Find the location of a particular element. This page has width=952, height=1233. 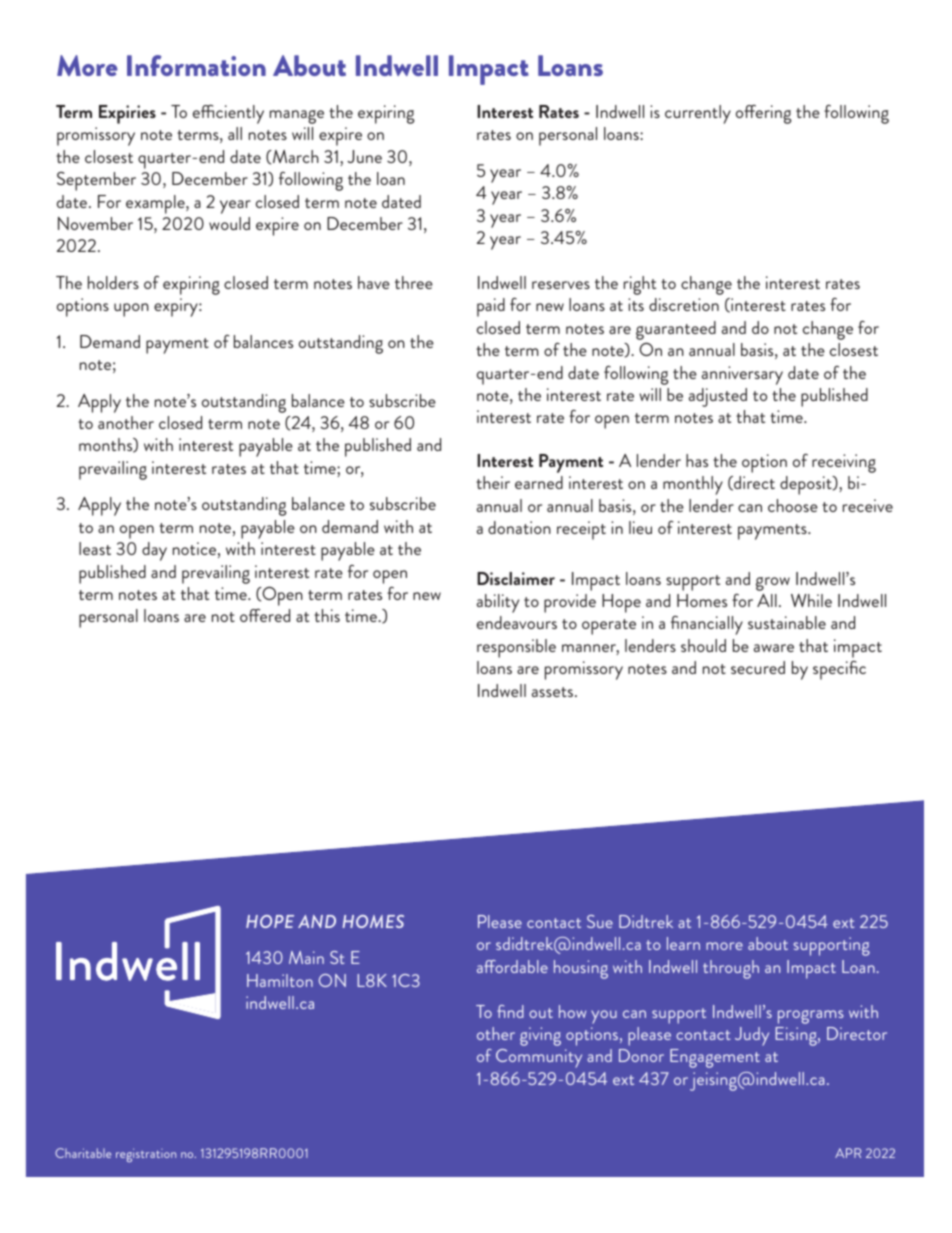

Community is located at coordinates (539, 1058).
